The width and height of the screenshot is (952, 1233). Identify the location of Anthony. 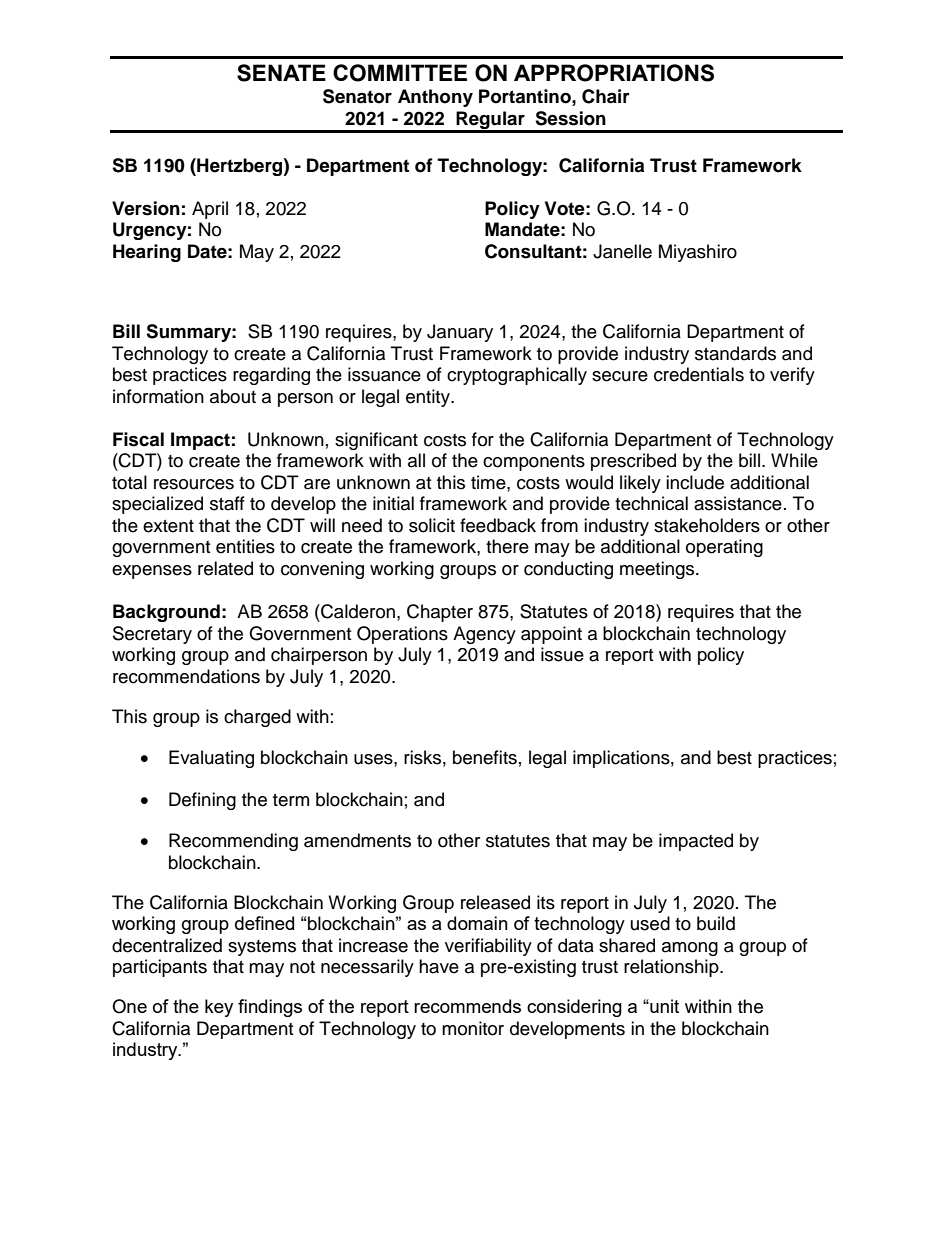
(435, 98).
